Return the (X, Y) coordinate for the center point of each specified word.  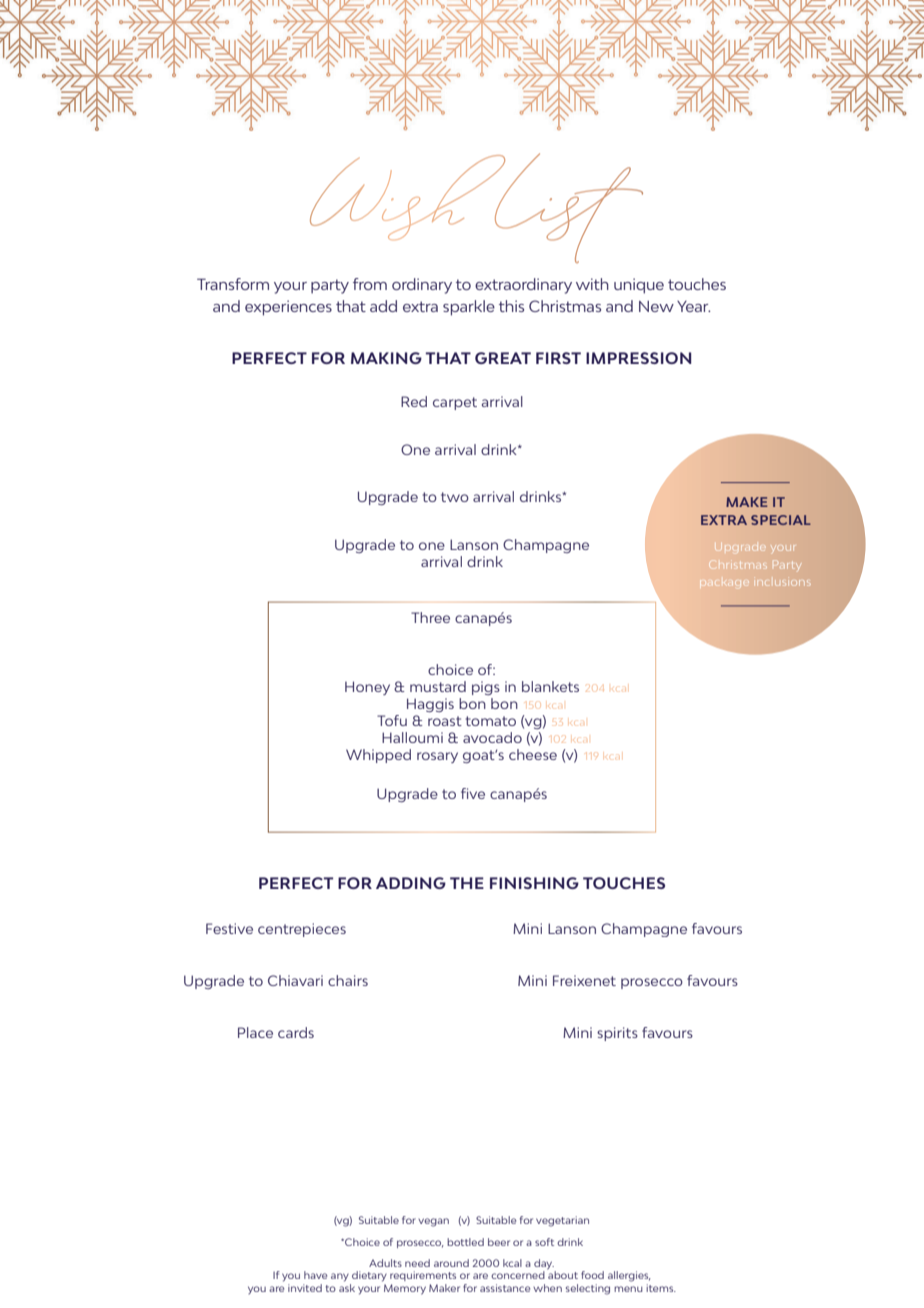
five (473, 793)
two (455, 497)
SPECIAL (781, 520)
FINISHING (534, 883)
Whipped (378, 756)
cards (296, 1032)
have (315, 1275)
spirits (617, 1034)
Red (414, 401)
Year (694, 306)
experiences (288, 308)
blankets (550, 686)
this (511, 306)
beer (499, 1242)
